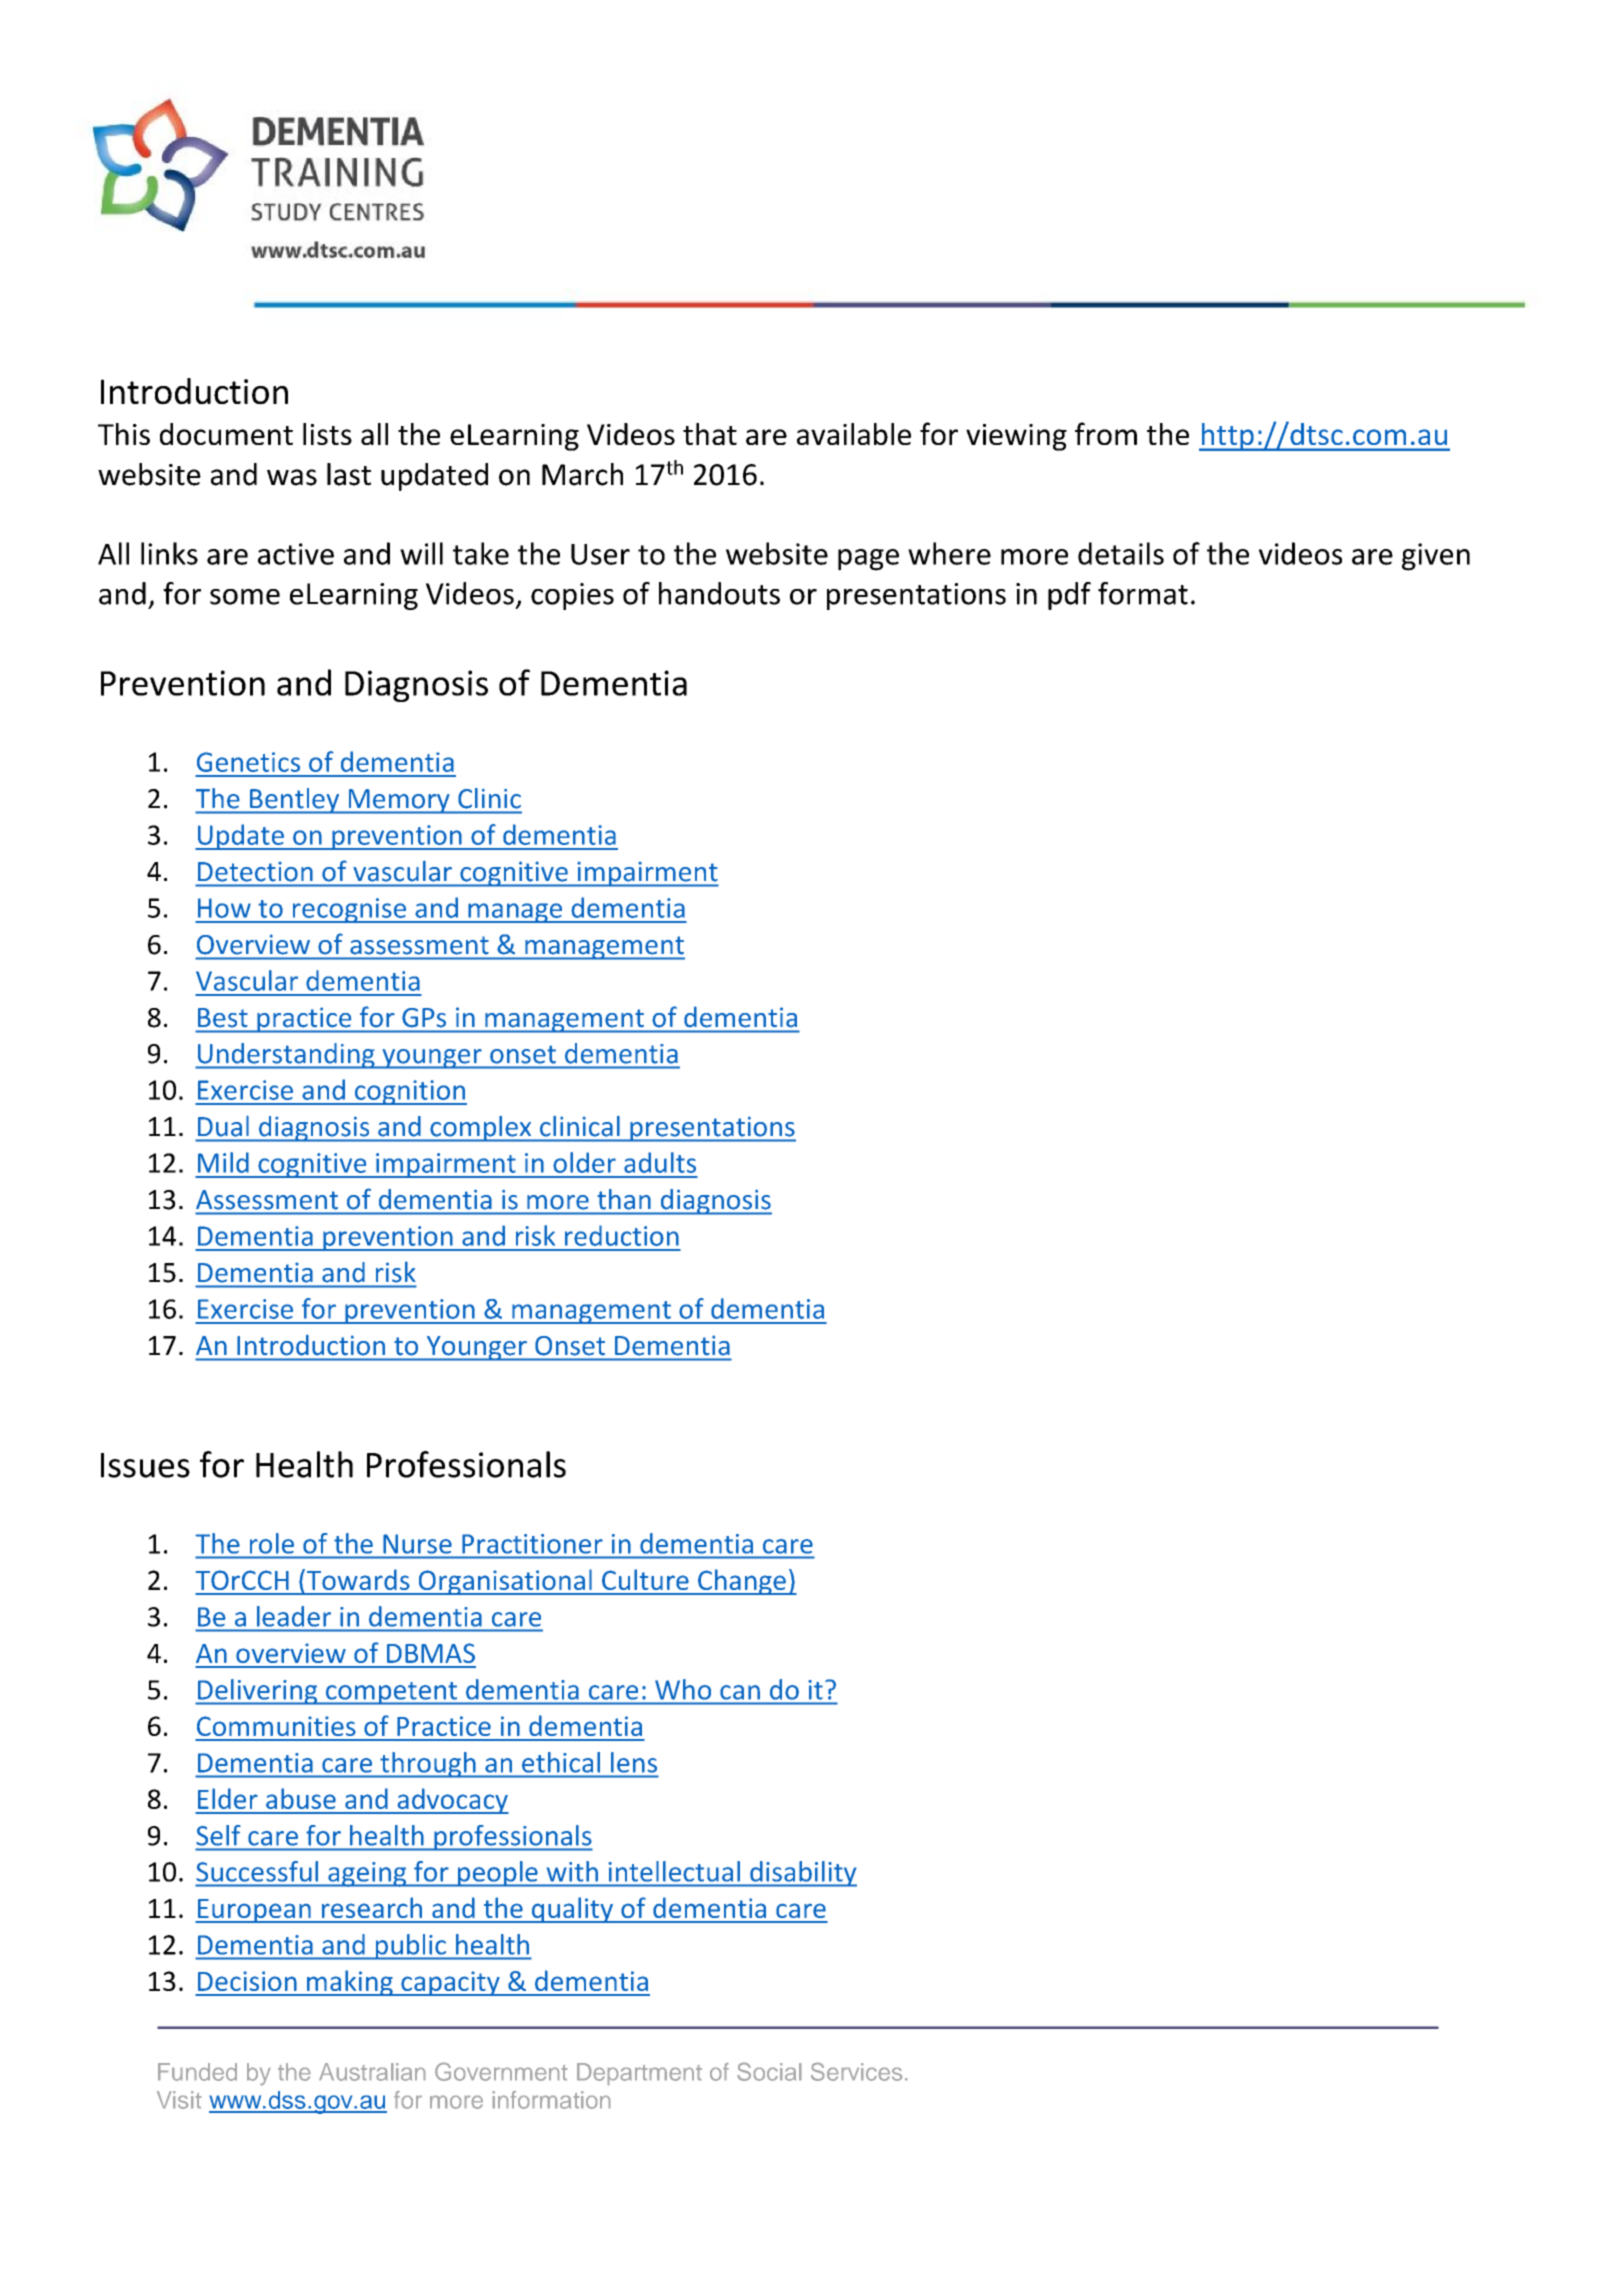  Describe the element at coordinates (258, 1692) in the screenshot. I see `Delivering` at that location.
